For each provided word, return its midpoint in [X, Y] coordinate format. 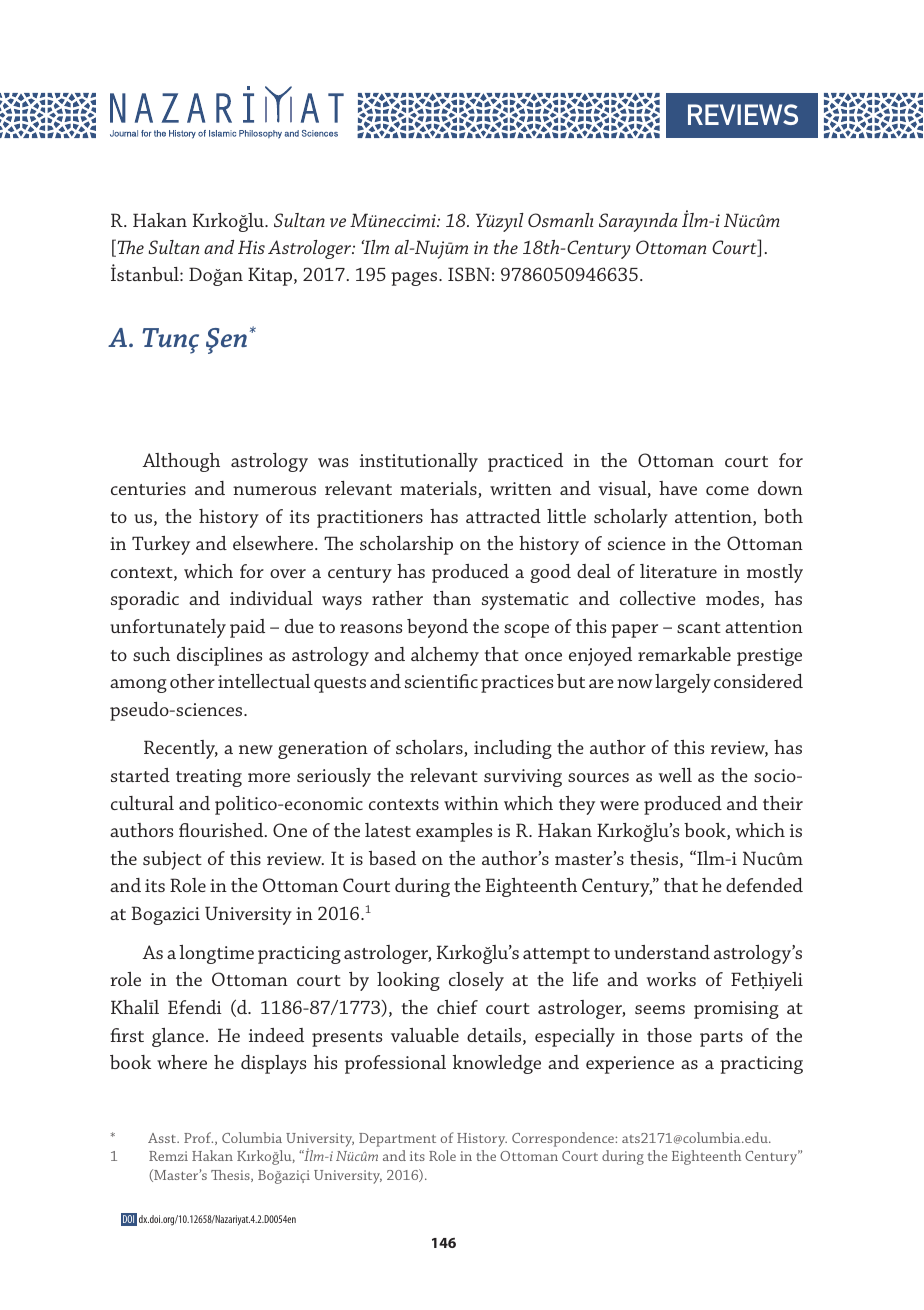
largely [683, 683]
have [678, 488]
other [192, 681]
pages [415, 279]
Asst [163, 1138]
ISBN [469, 274]
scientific [441, 681]
